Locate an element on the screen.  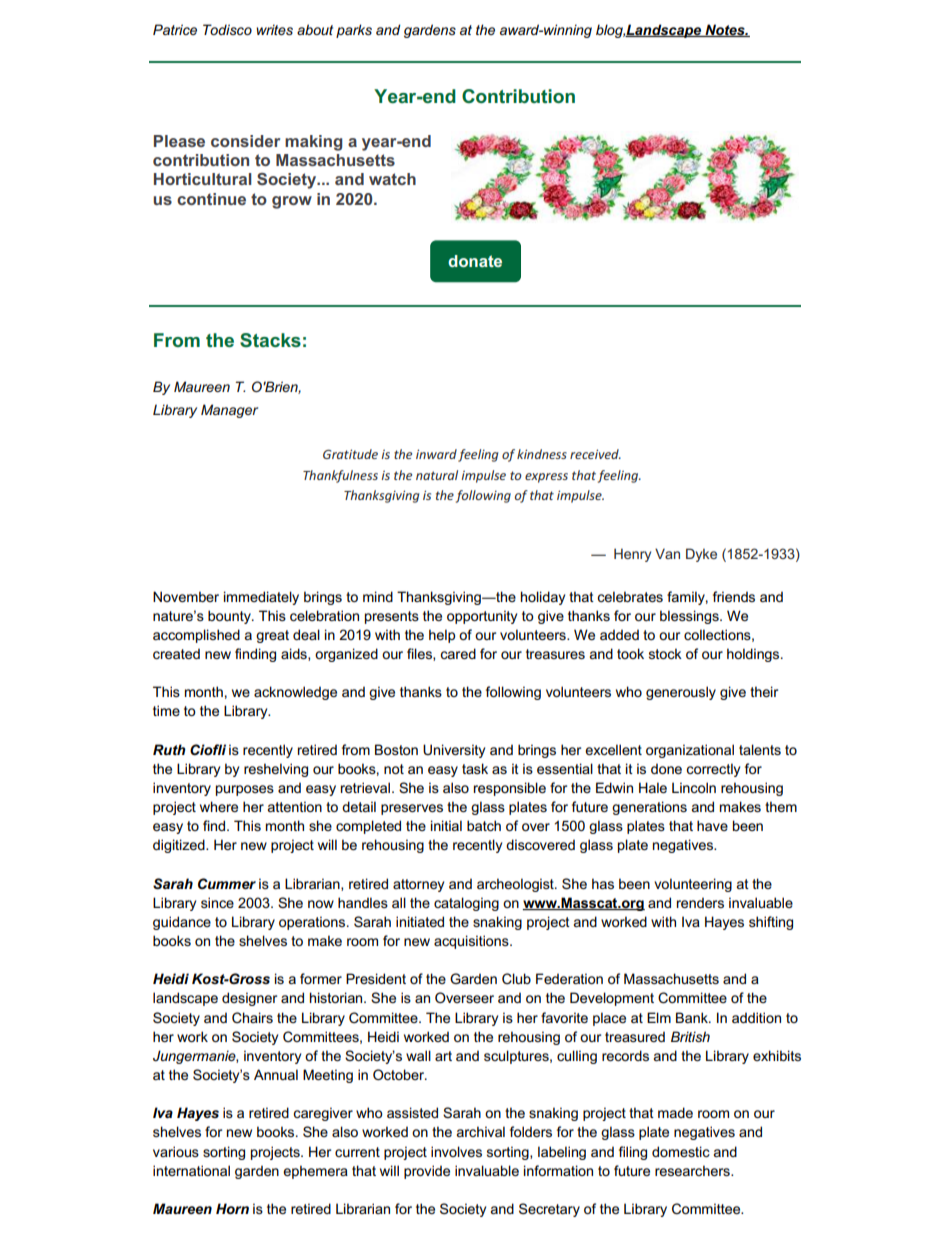
involves is located at coordinates (456, 1151).
